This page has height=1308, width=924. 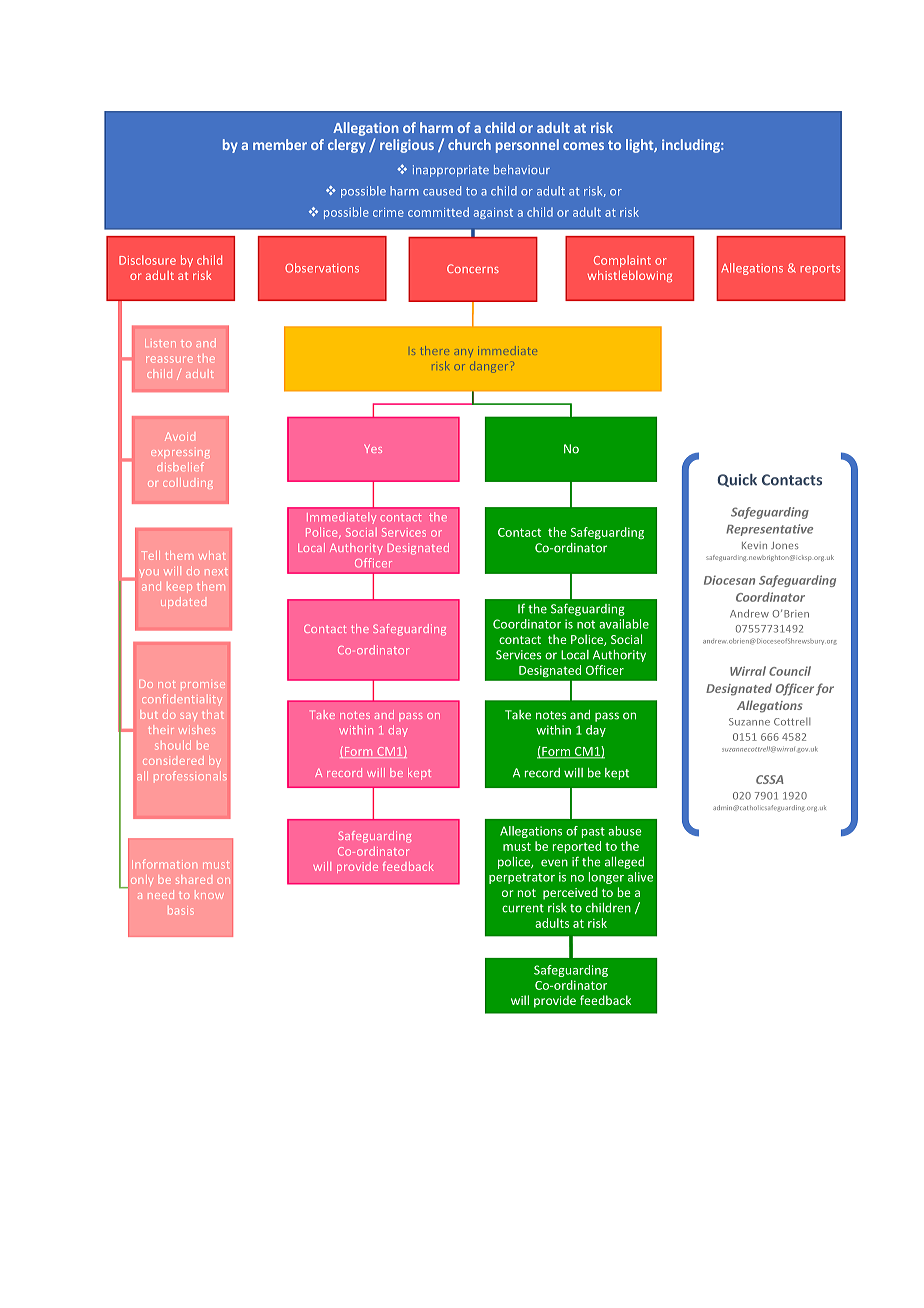 I want to click on member, so click(x=280, y=144).
